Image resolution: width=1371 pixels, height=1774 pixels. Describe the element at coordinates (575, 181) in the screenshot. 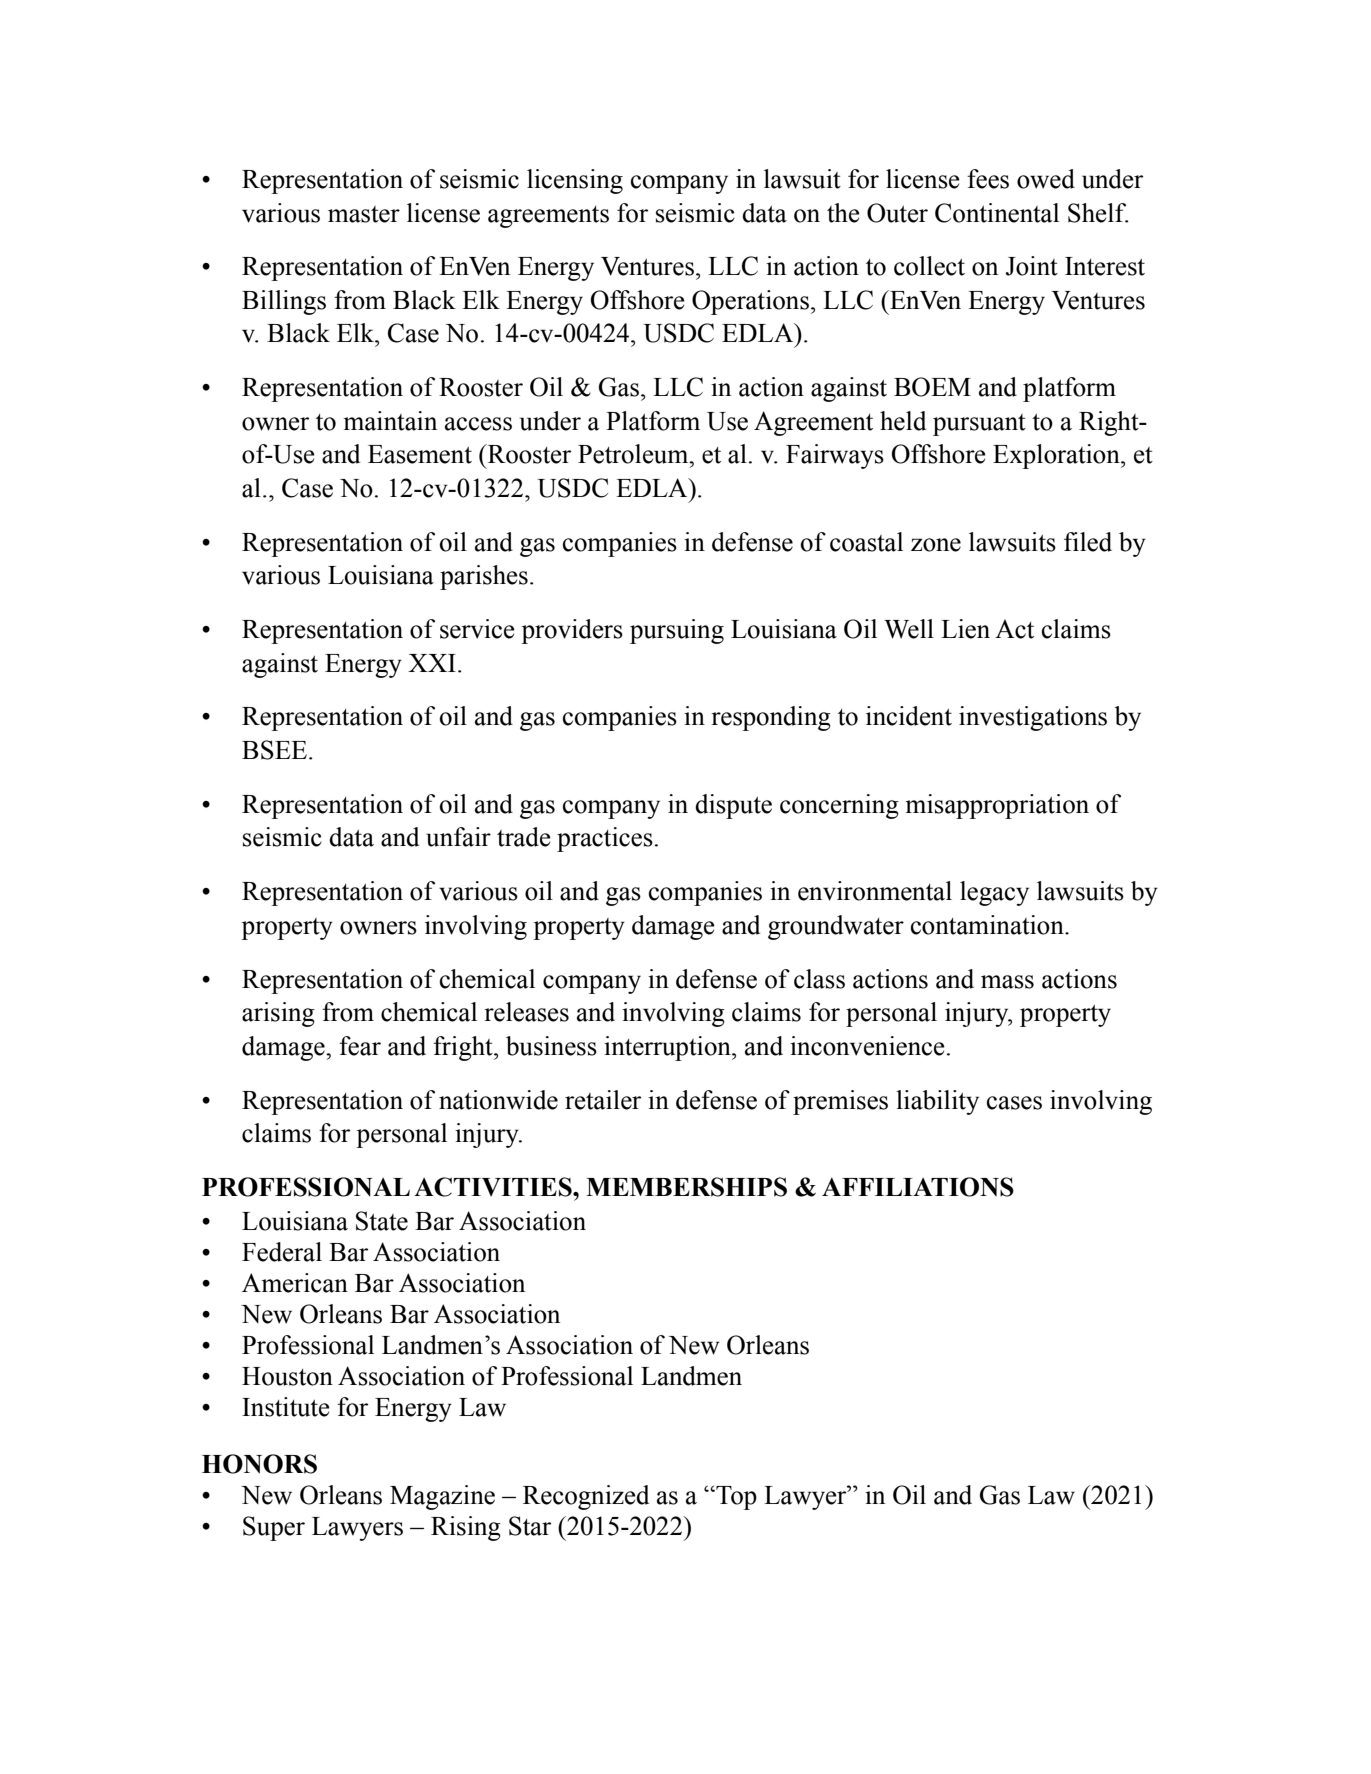

I see `licensing` at that location.
